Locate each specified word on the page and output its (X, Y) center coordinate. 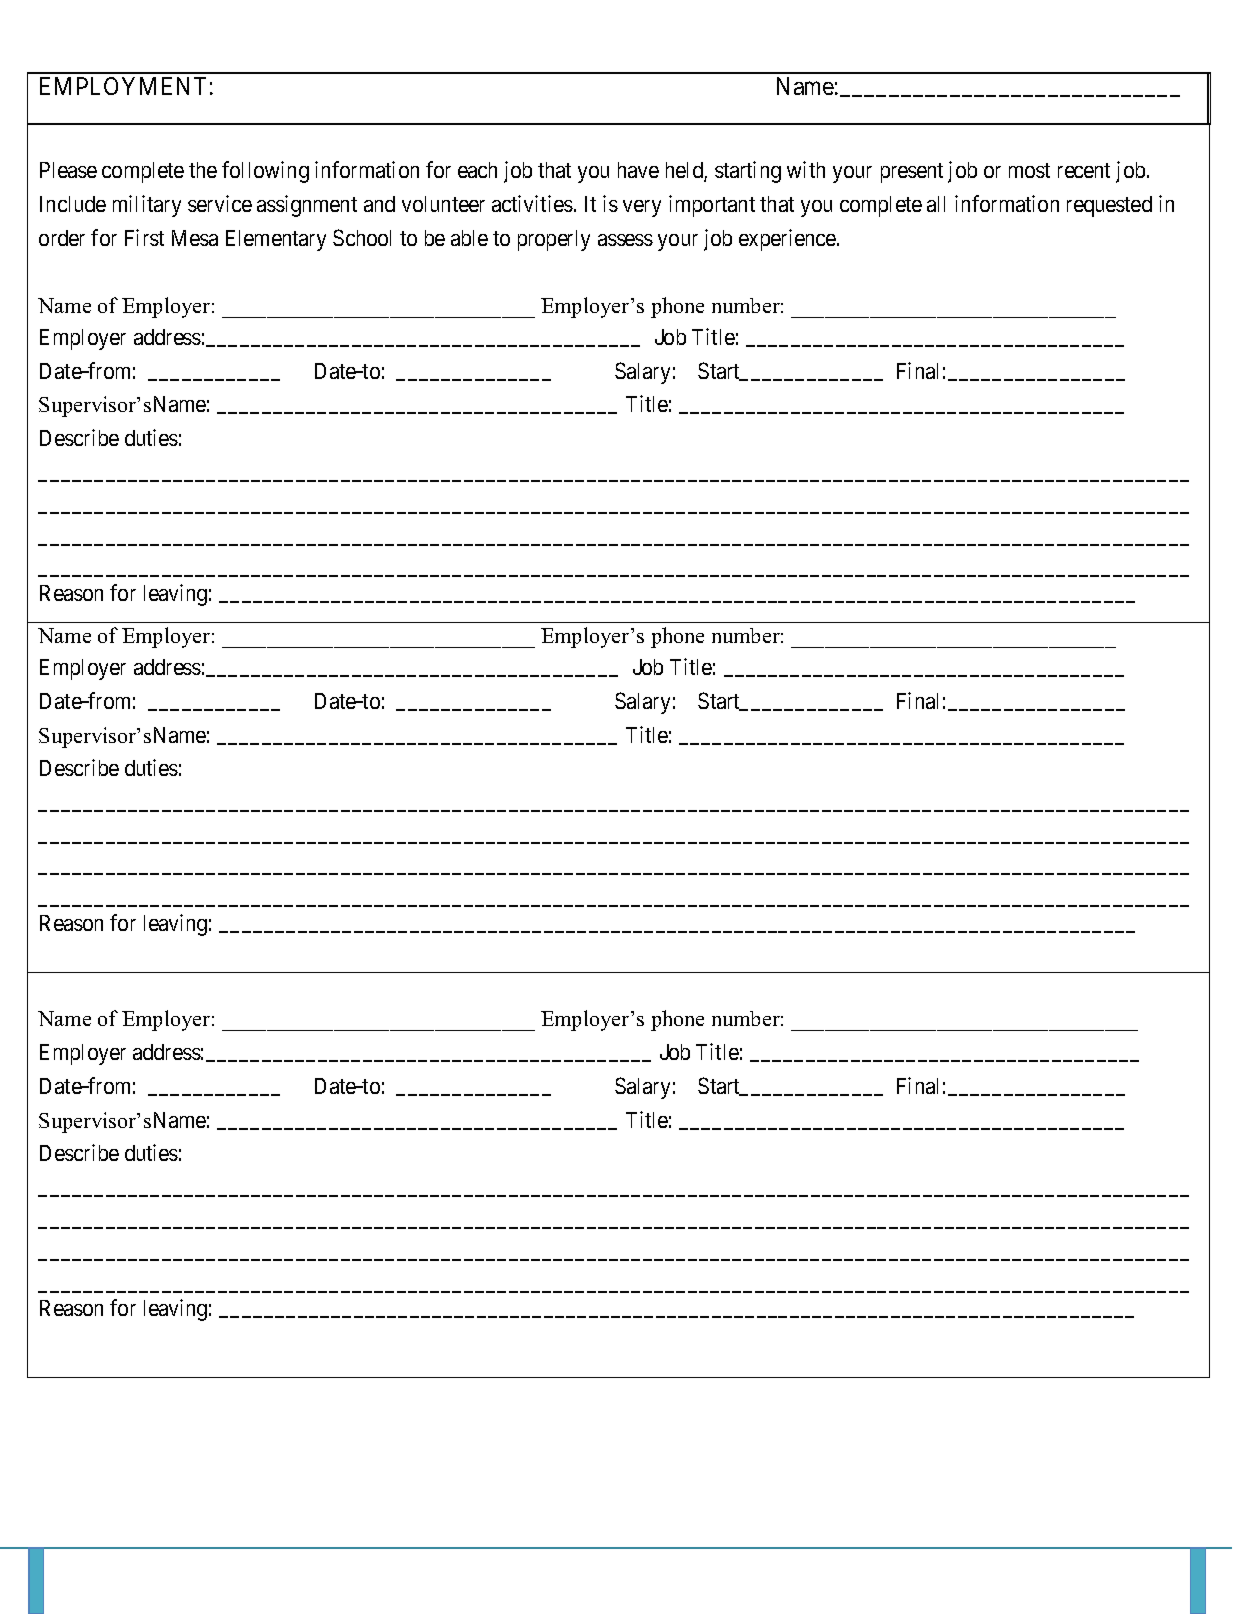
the (203, 170)
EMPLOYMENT (123, 86)
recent (1084, 170)
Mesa (195, 238)
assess (625, 240)
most (1029, 170)
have (638, 170)
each (477, 170)
